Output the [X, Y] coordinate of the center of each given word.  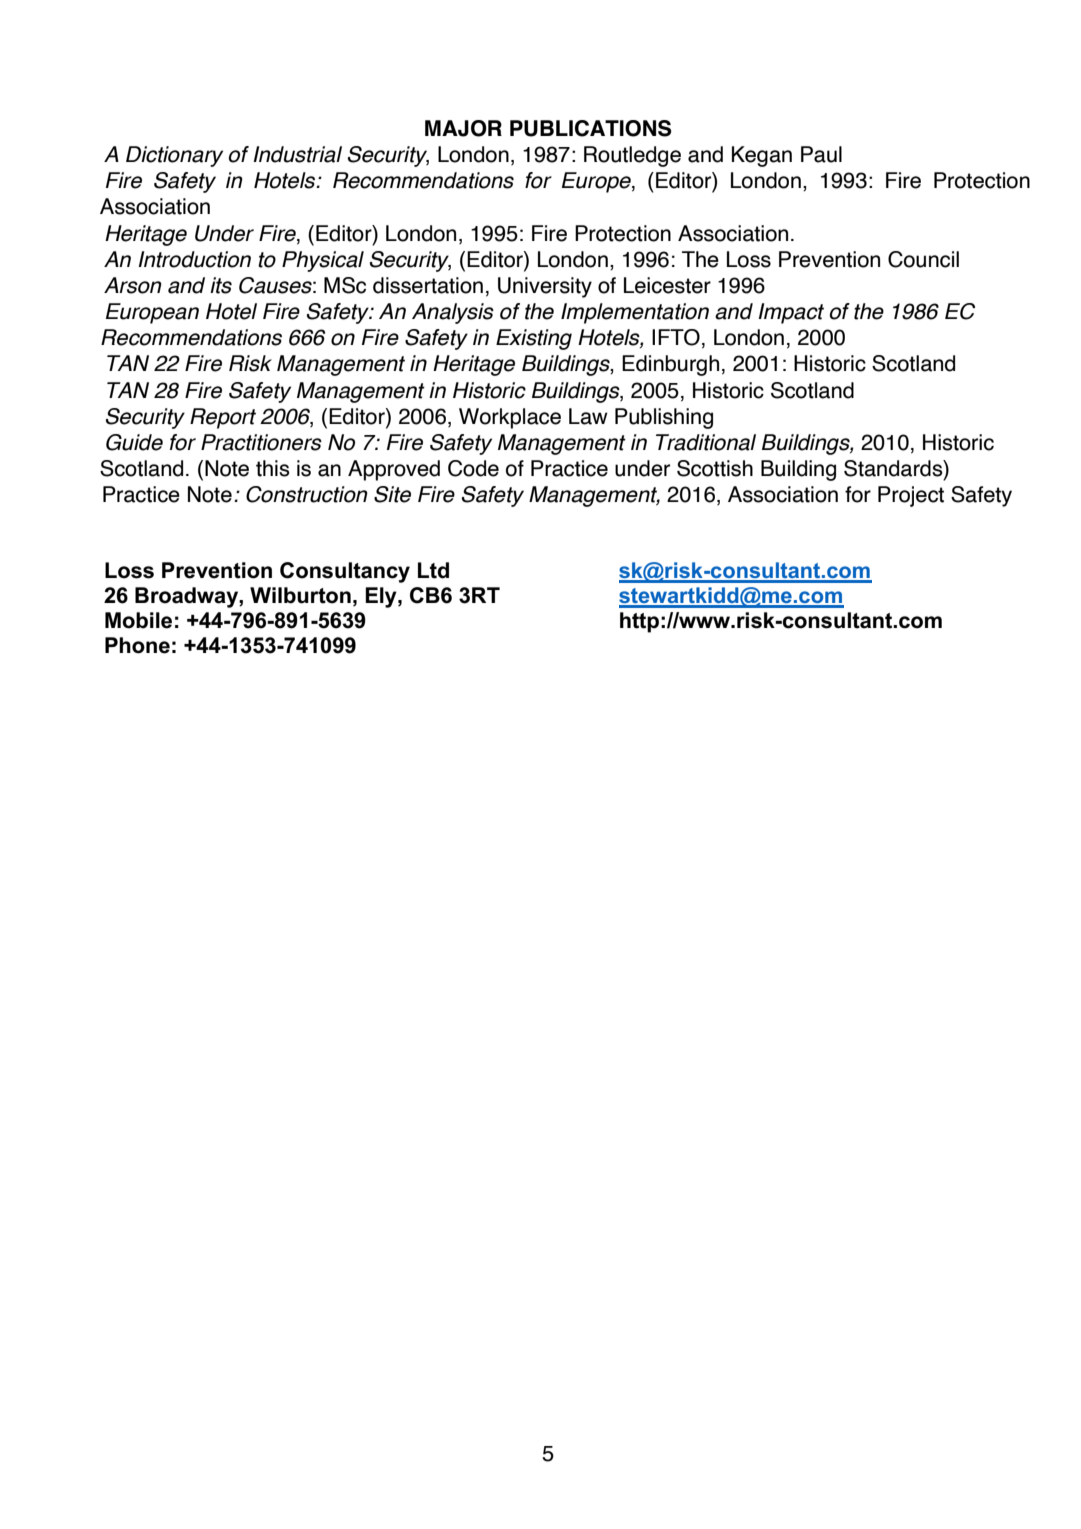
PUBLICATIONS [591, 128]
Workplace [510, 418]
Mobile [138, 620]
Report [223, 418]
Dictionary [174, 156]
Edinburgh [670, 365]
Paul [821, 154]
